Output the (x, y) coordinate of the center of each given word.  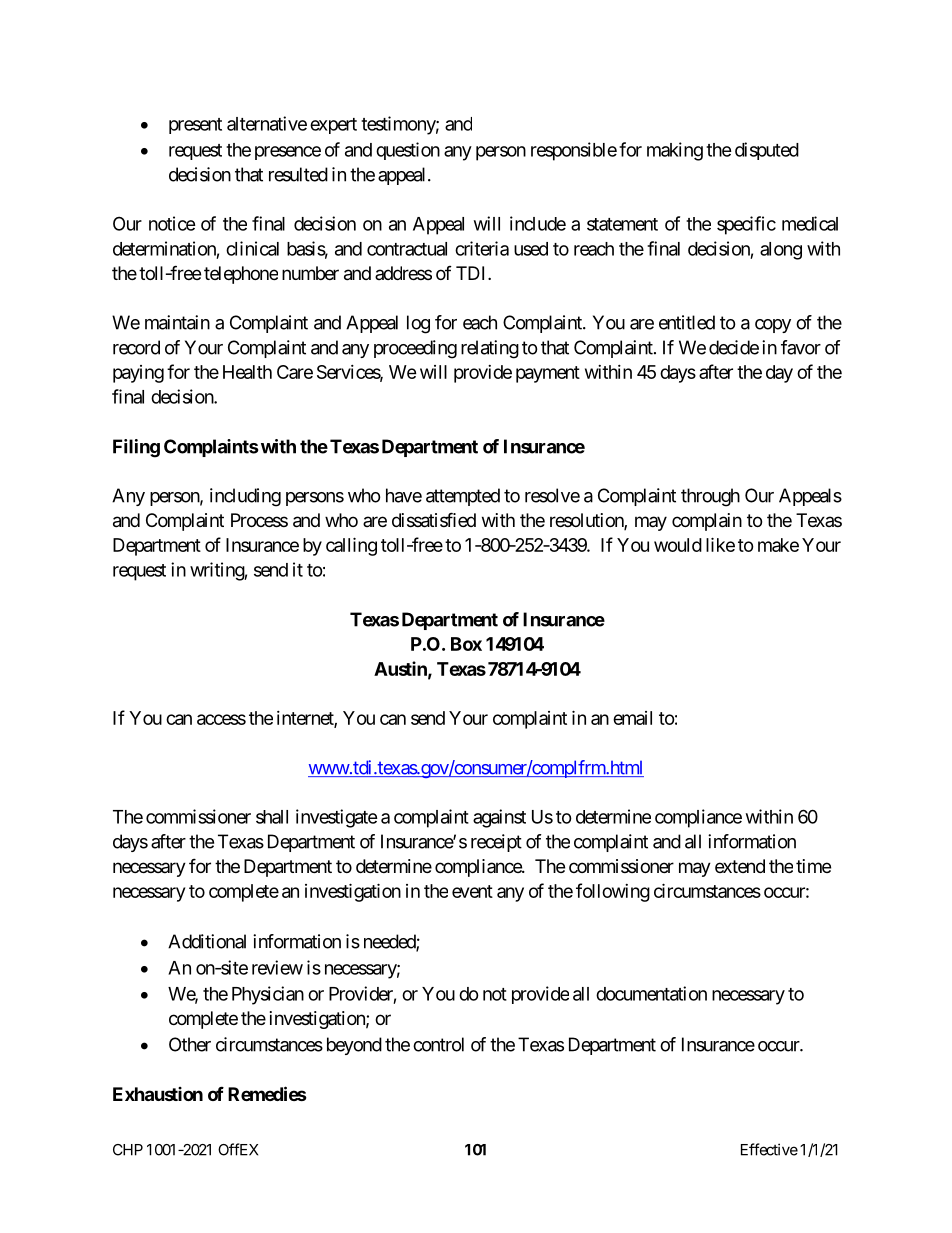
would (678, 545)
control (438, 1044)
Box (466, 644)
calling (351, 546)
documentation (651, 993)
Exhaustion (158, 1094)
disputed (767, 151)
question (408, 151)
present (195, 126)
